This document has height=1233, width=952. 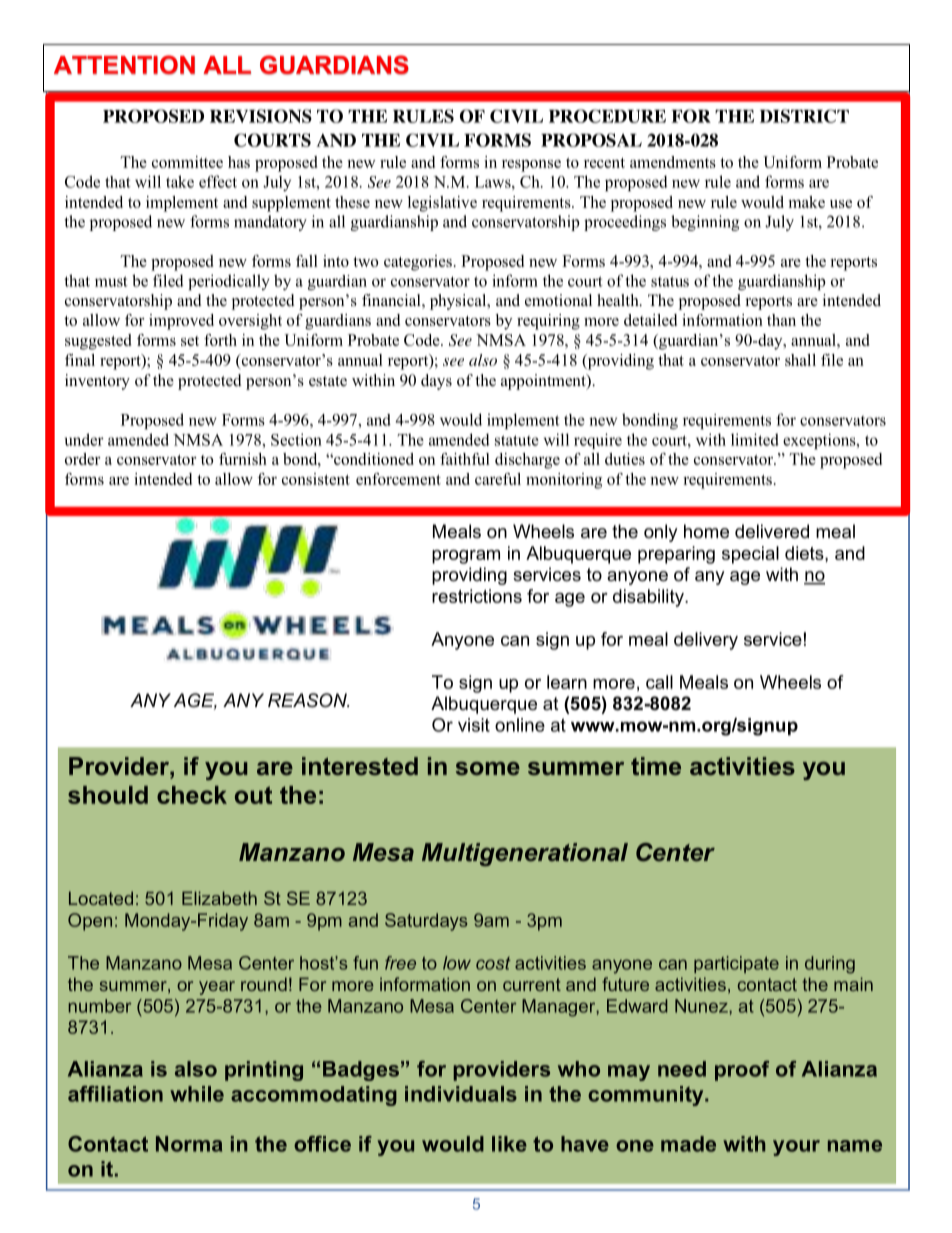 I want to click on Multigenerational, so click(x=525, y=854).
